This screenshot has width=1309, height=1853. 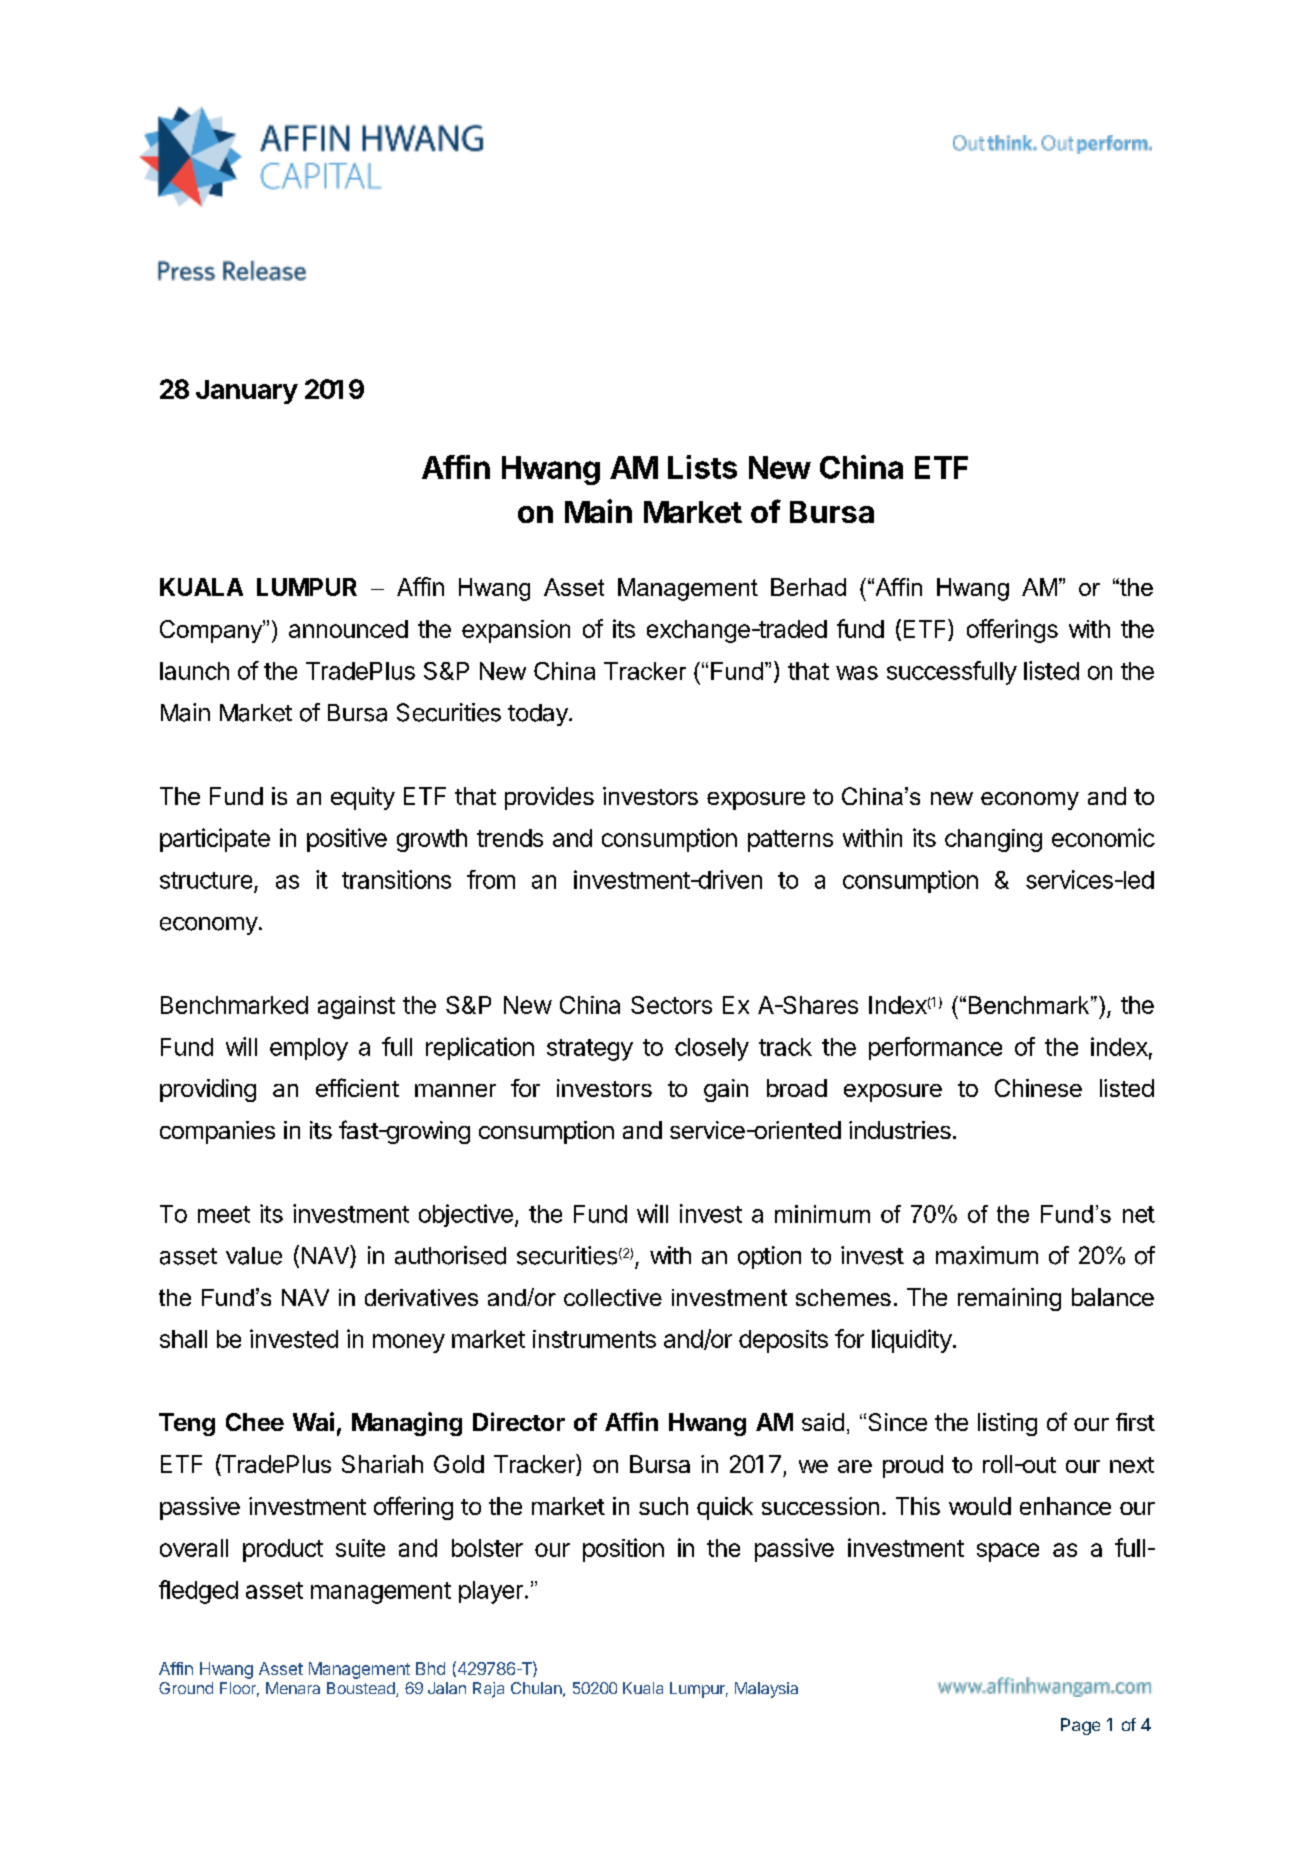 I want to click on Malaysia, so click(x=766, y=1690).
